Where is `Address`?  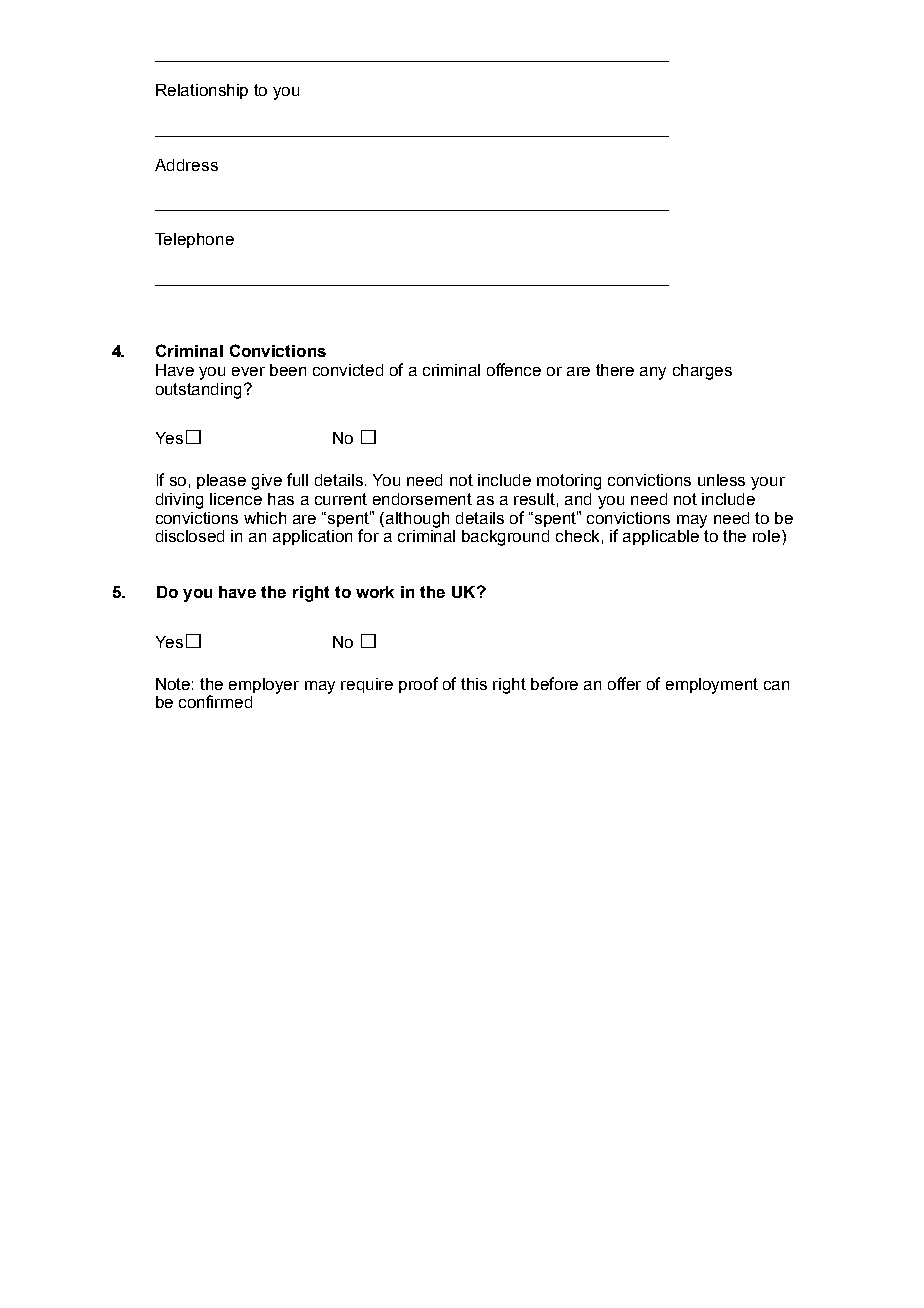 Address is located at coordinates (186, 165).
